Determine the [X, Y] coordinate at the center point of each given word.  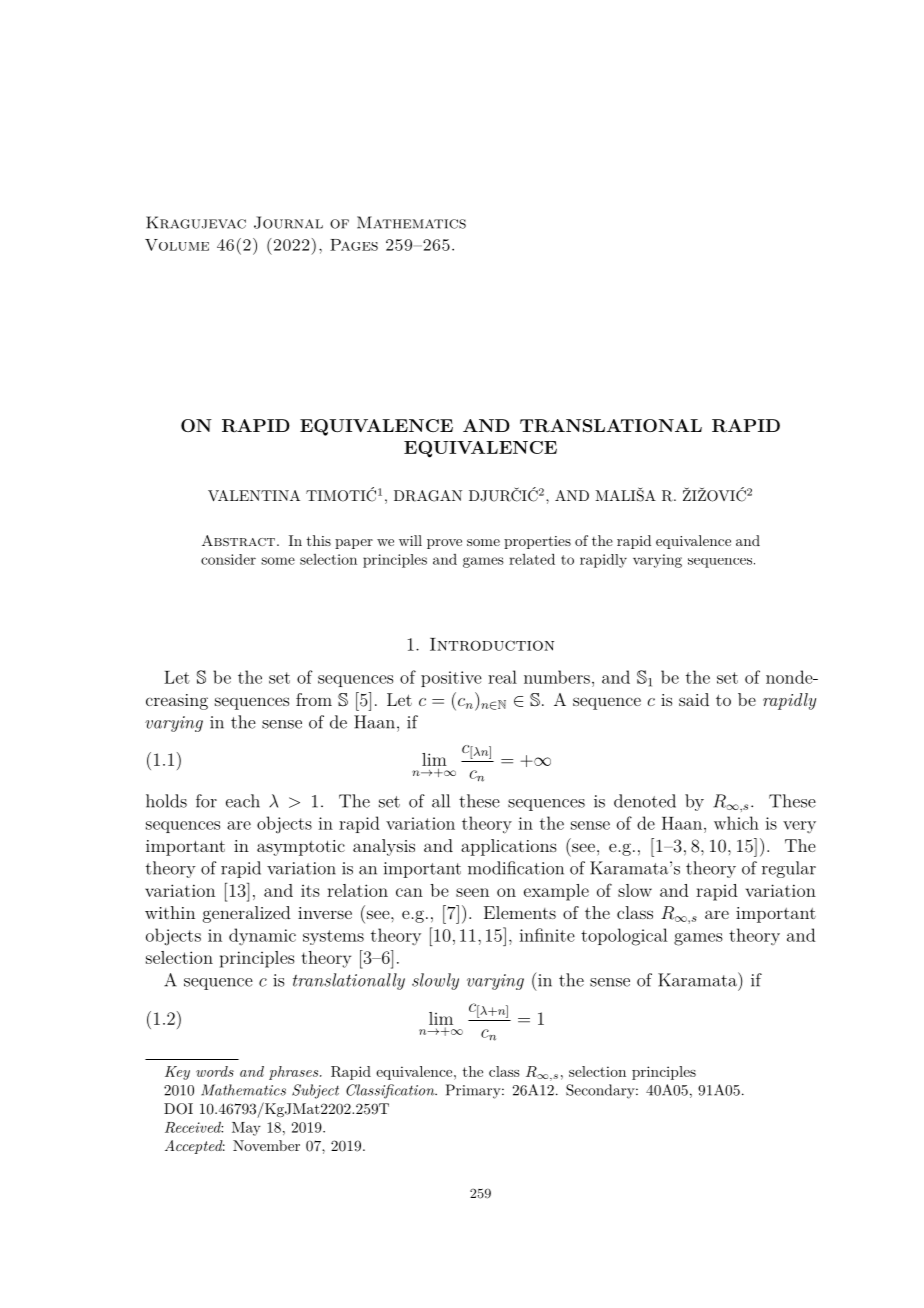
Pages [354, 245]
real [502, 677]
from [314, 699]
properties [537, 542]
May [246, 1129]
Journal [288, 222]
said [694, 699]
